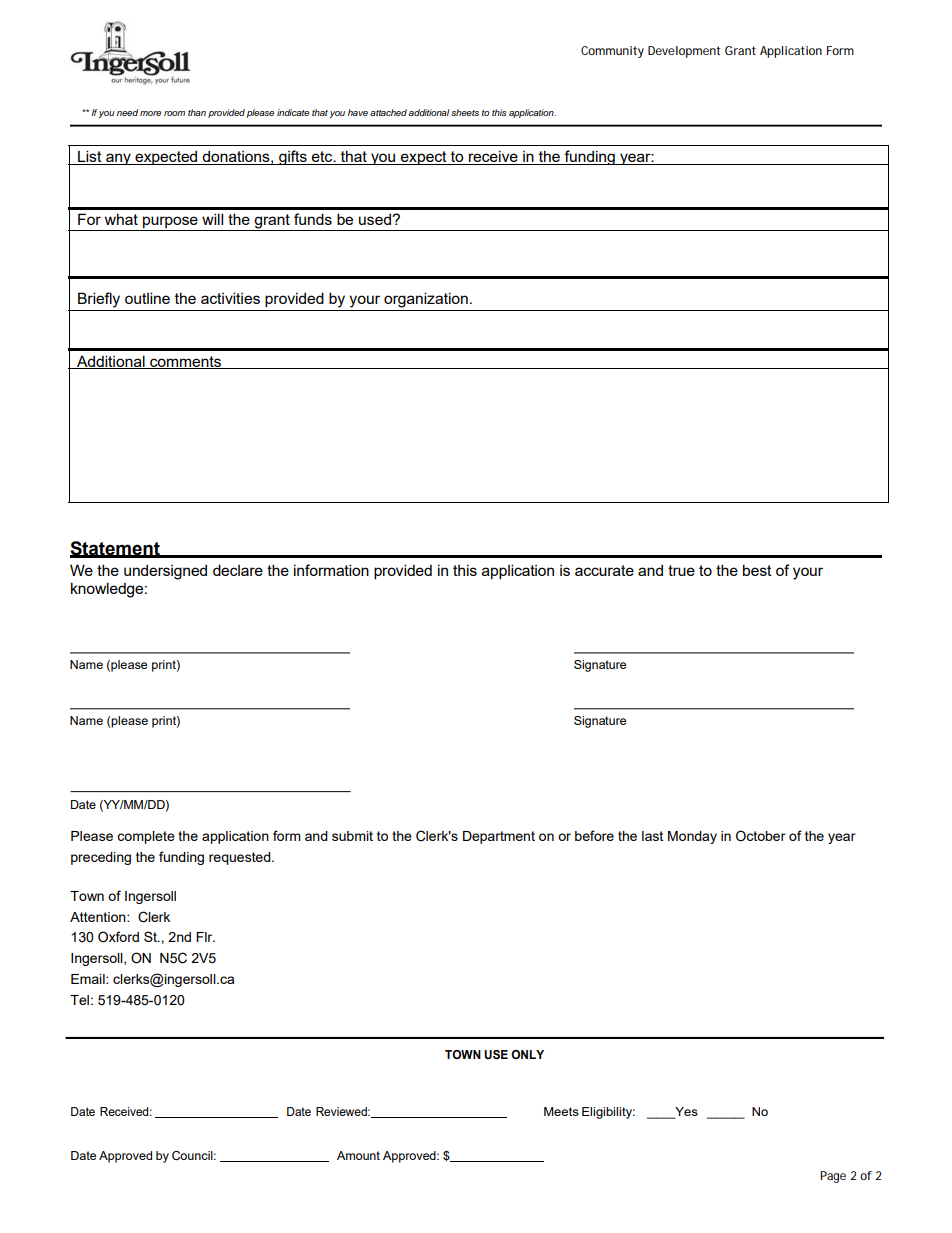 The image size is (952, 1233). Describe the element at coordinates (684, 52) in the document. I see `Development` at that location.
